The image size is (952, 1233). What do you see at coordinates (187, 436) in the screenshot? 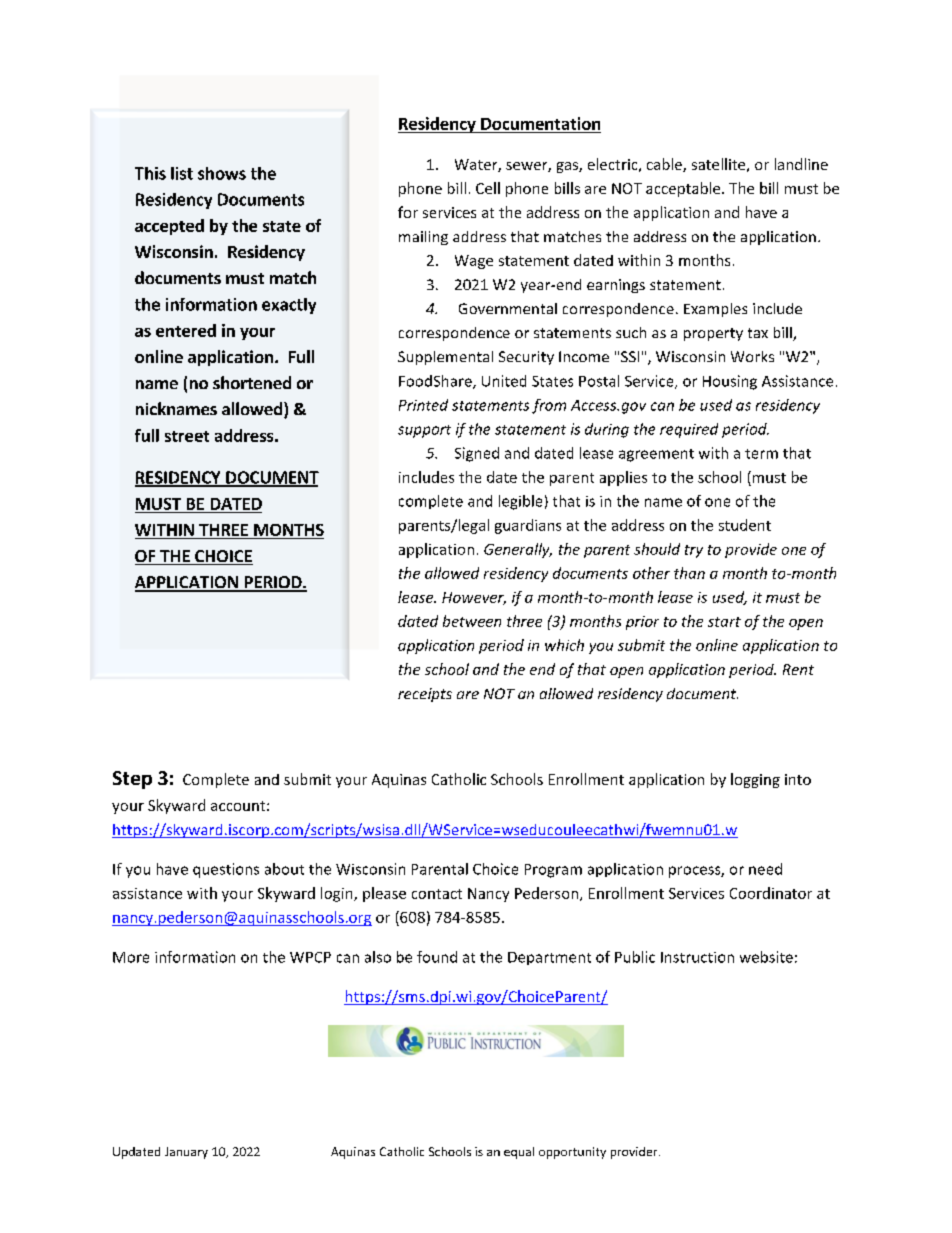
I see `street` at bounding box center [187, 436].
